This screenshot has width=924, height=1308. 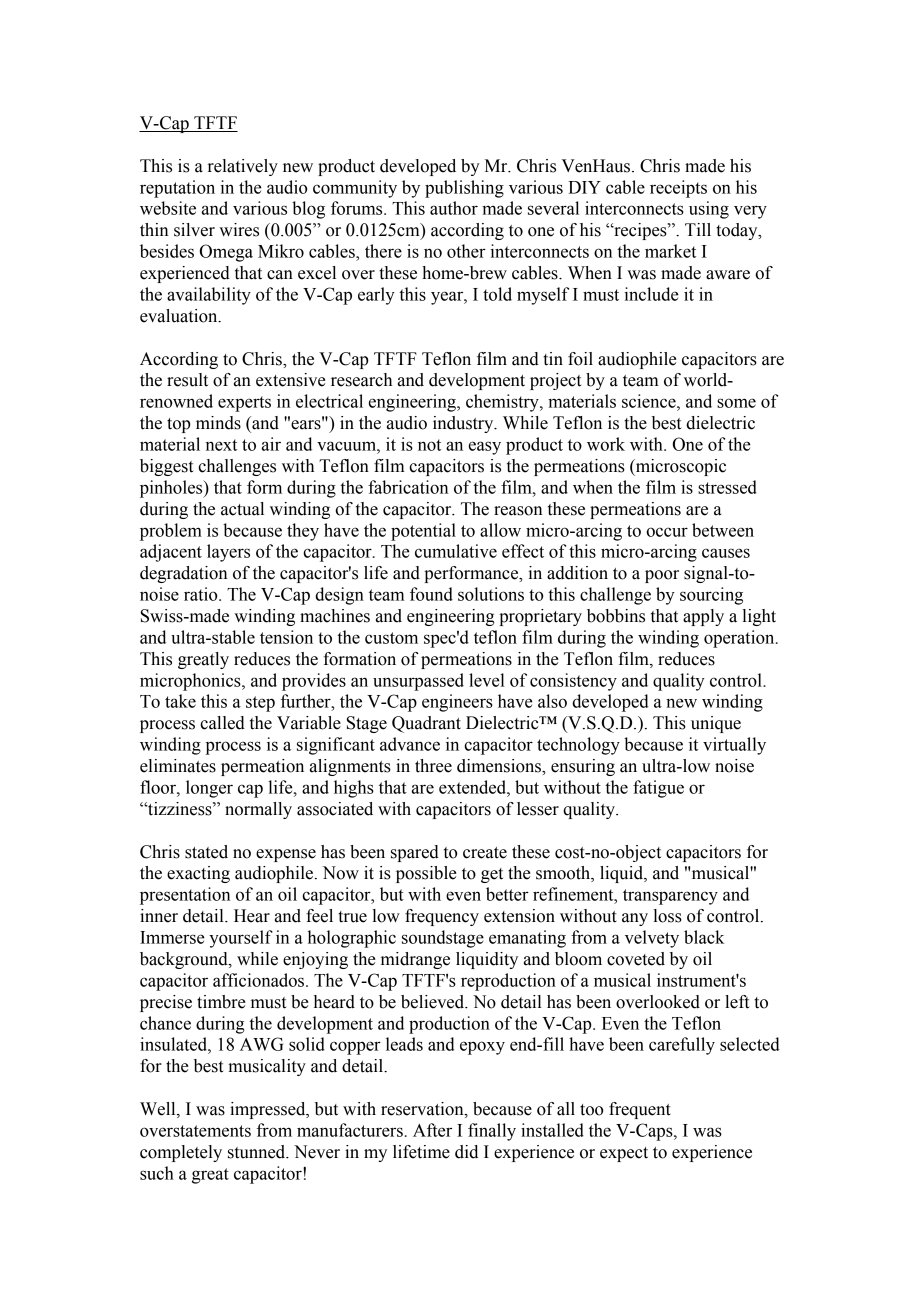 What do you see at coordinates (640, 1110) in the screenshot?
I see `frequent` at bounding box center [640, 1110].
